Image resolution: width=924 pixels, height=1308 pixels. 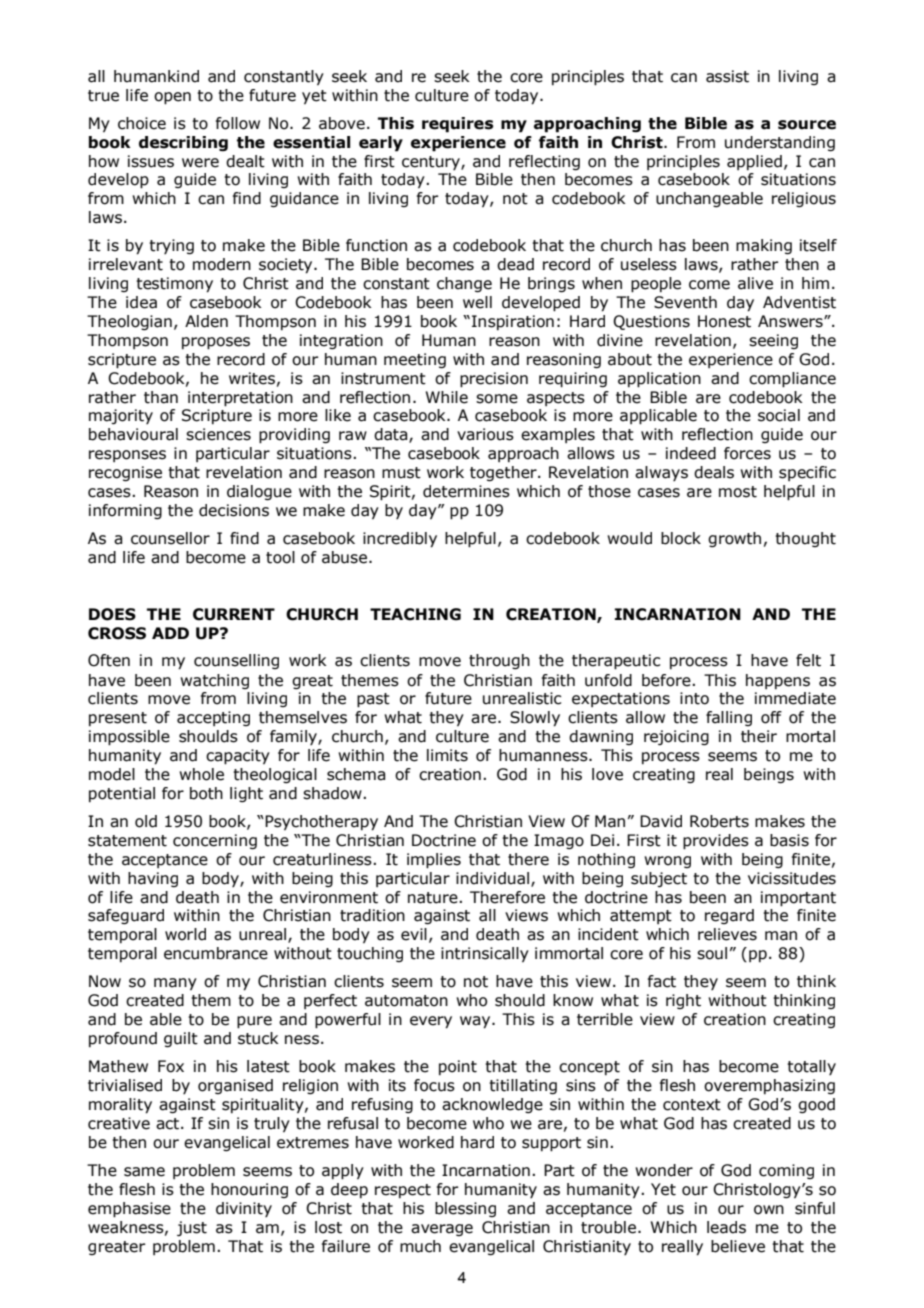 What do you see at coordinates (214, 681) in the image?
I see `watching` at bounding box center [214, 681].
